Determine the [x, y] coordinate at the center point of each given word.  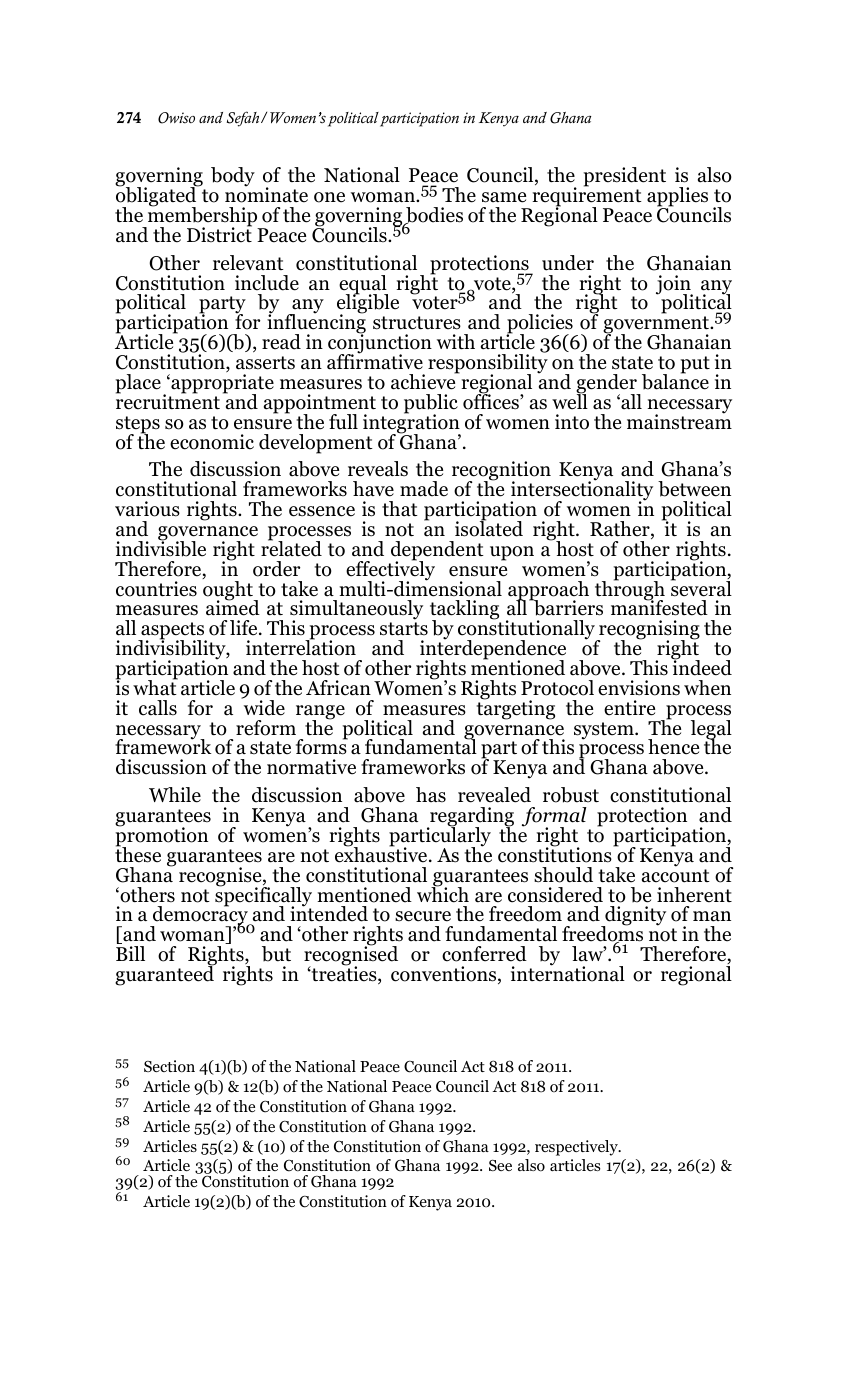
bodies [433, 216]
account [676, 876]
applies [677, 198]
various [147, 509]
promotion [162, 837]
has [431, 795]
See [500, 1165]
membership [203, 217]
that [400, 509]
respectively [577, 1148]
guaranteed [165, 975]
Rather [621, 530]
